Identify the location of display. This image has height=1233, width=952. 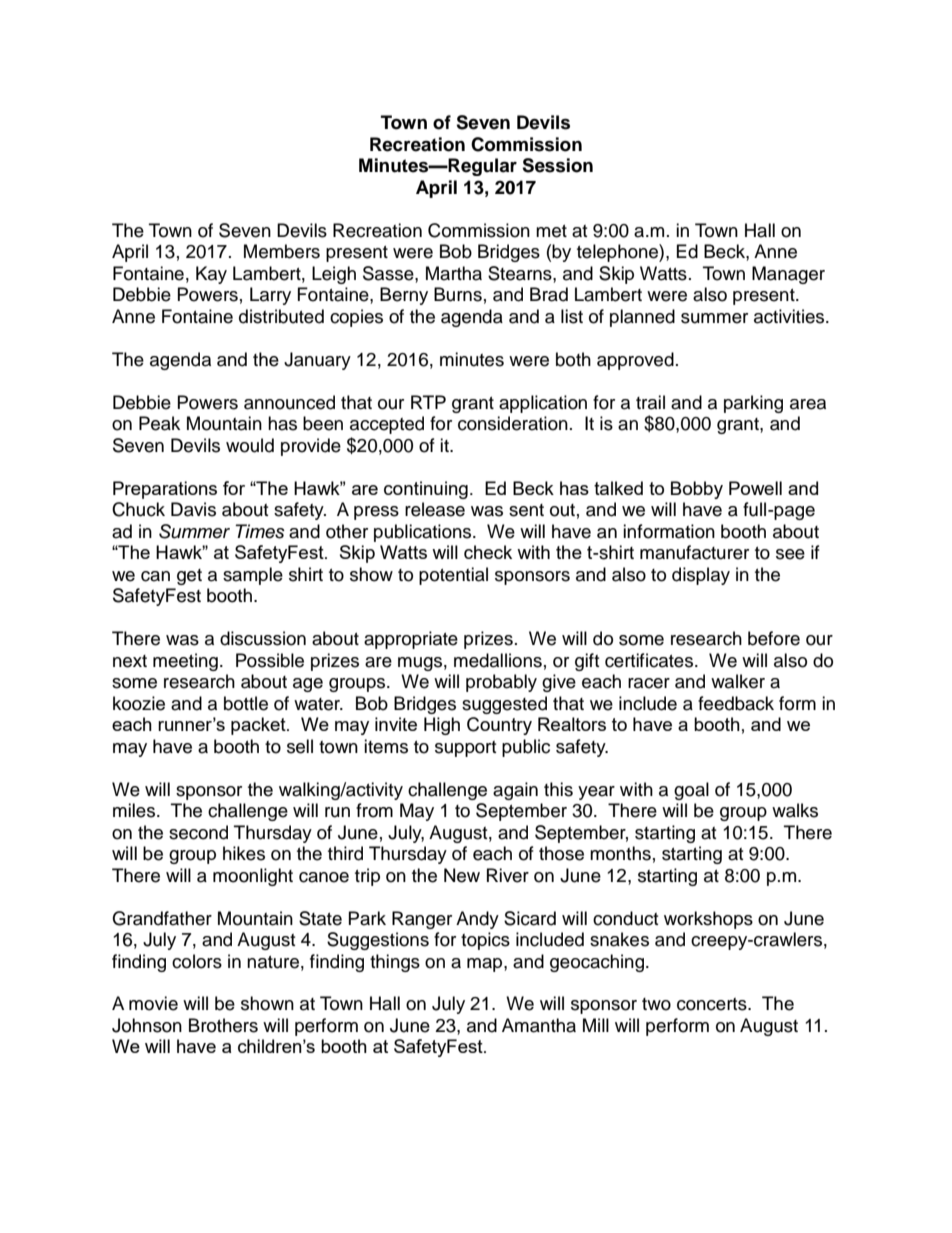
(701, 576).
